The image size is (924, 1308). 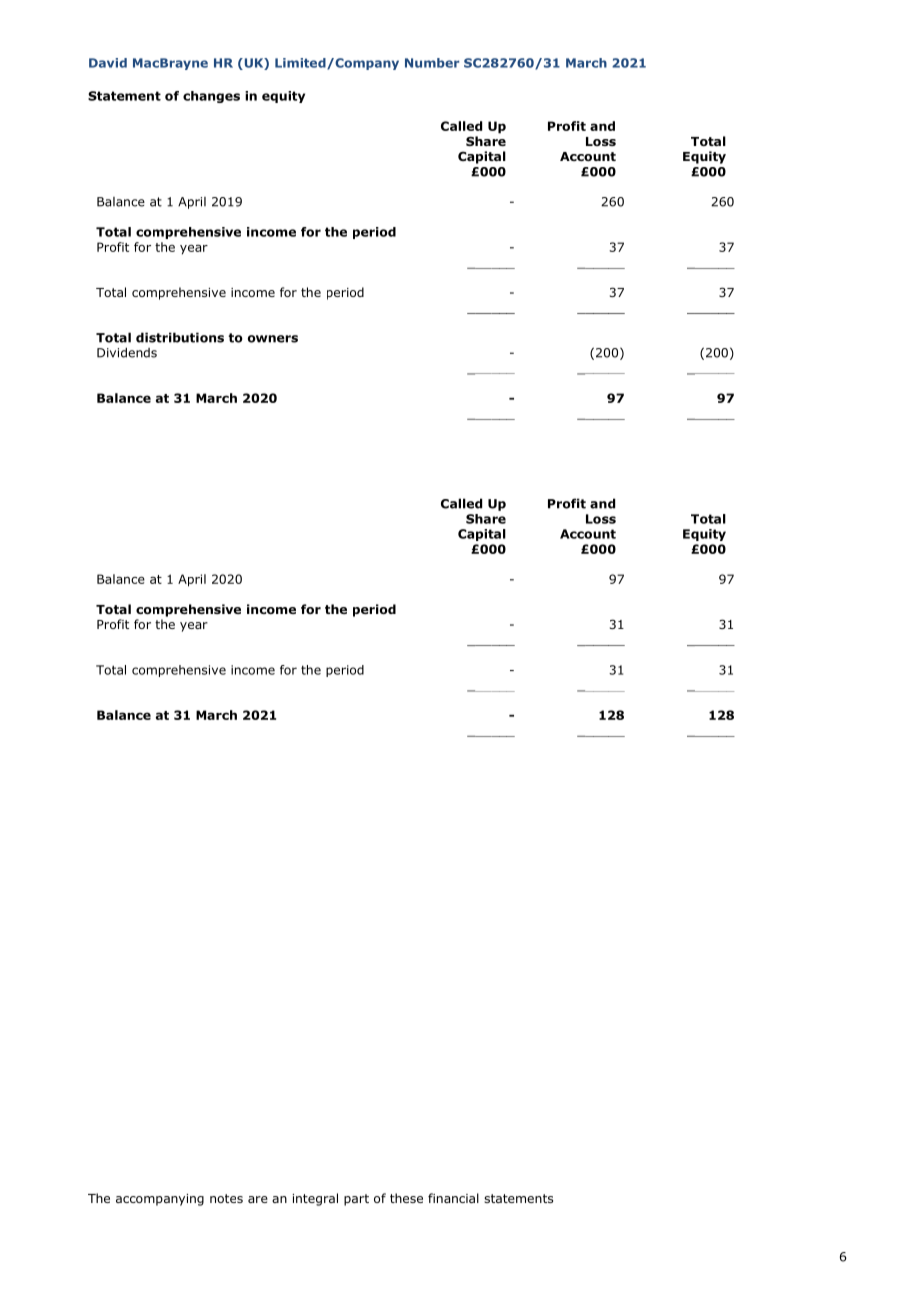 I want to click on notes, so click(x=226, y=1198).
